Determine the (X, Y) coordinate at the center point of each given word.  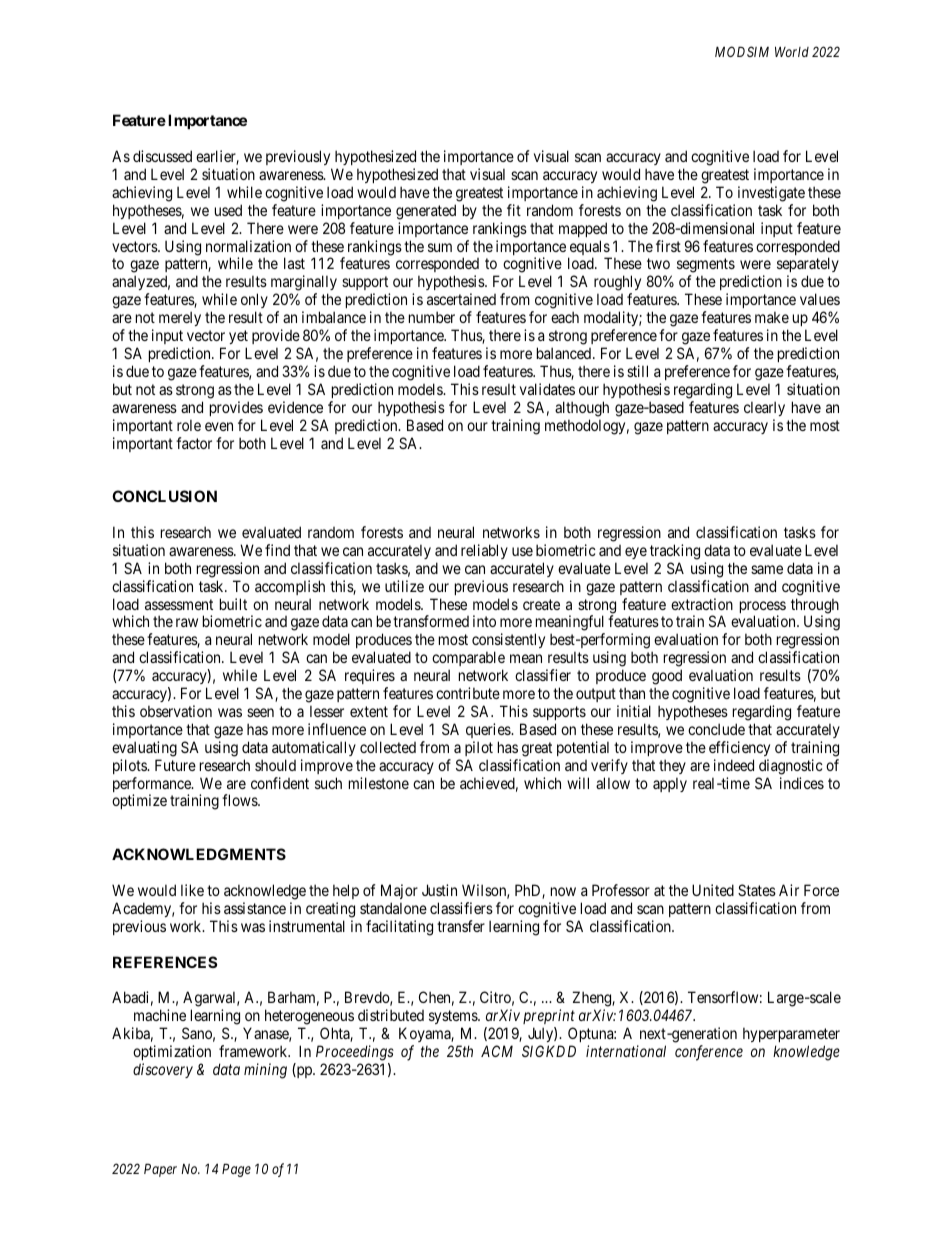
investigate (771, 194)
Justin (439, 890)
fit (514, 210)
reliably (484, 551)
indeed (734, 765)
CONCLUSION (164, 496)
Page (236, 1170)
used (228, 210)
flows (240, 800)
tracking (675, 552)
